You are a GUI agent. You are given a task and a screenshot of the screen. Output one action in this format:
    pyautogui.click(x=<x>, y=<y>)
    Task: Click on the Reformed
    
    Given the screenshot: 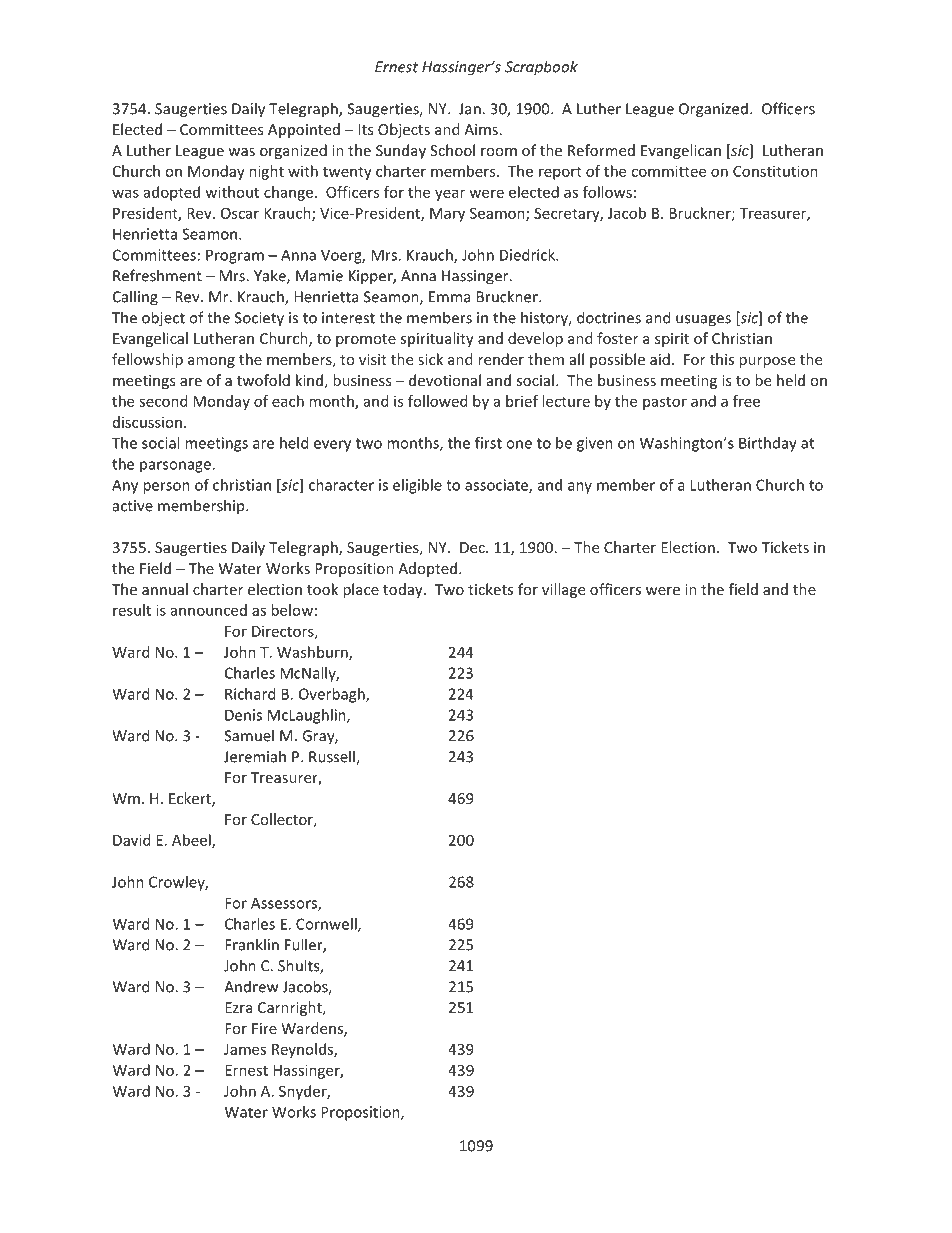 What is the action you would take?
    pyautogui.click(x=601, y=150)
